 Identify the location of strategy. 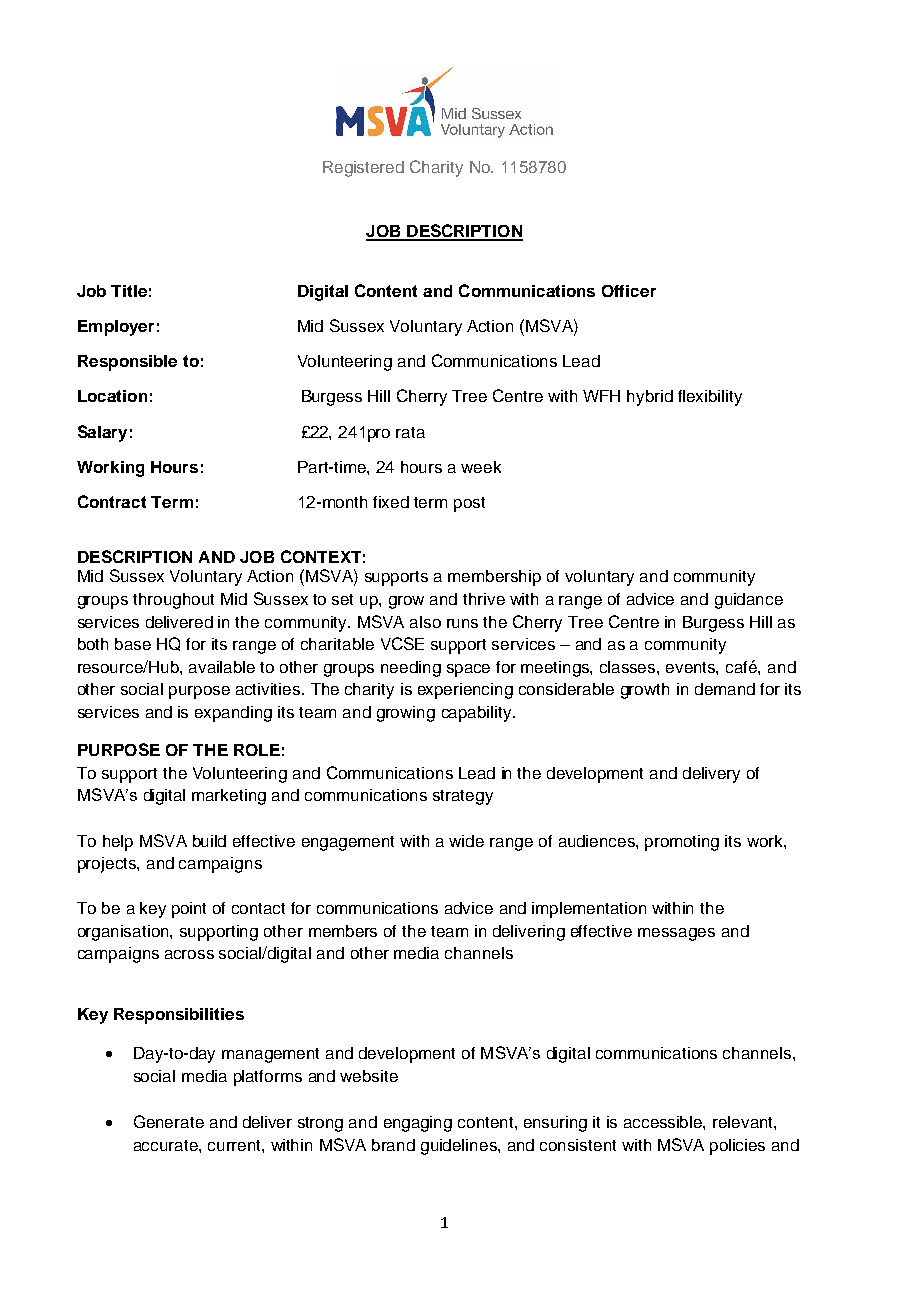
(463, 797).
